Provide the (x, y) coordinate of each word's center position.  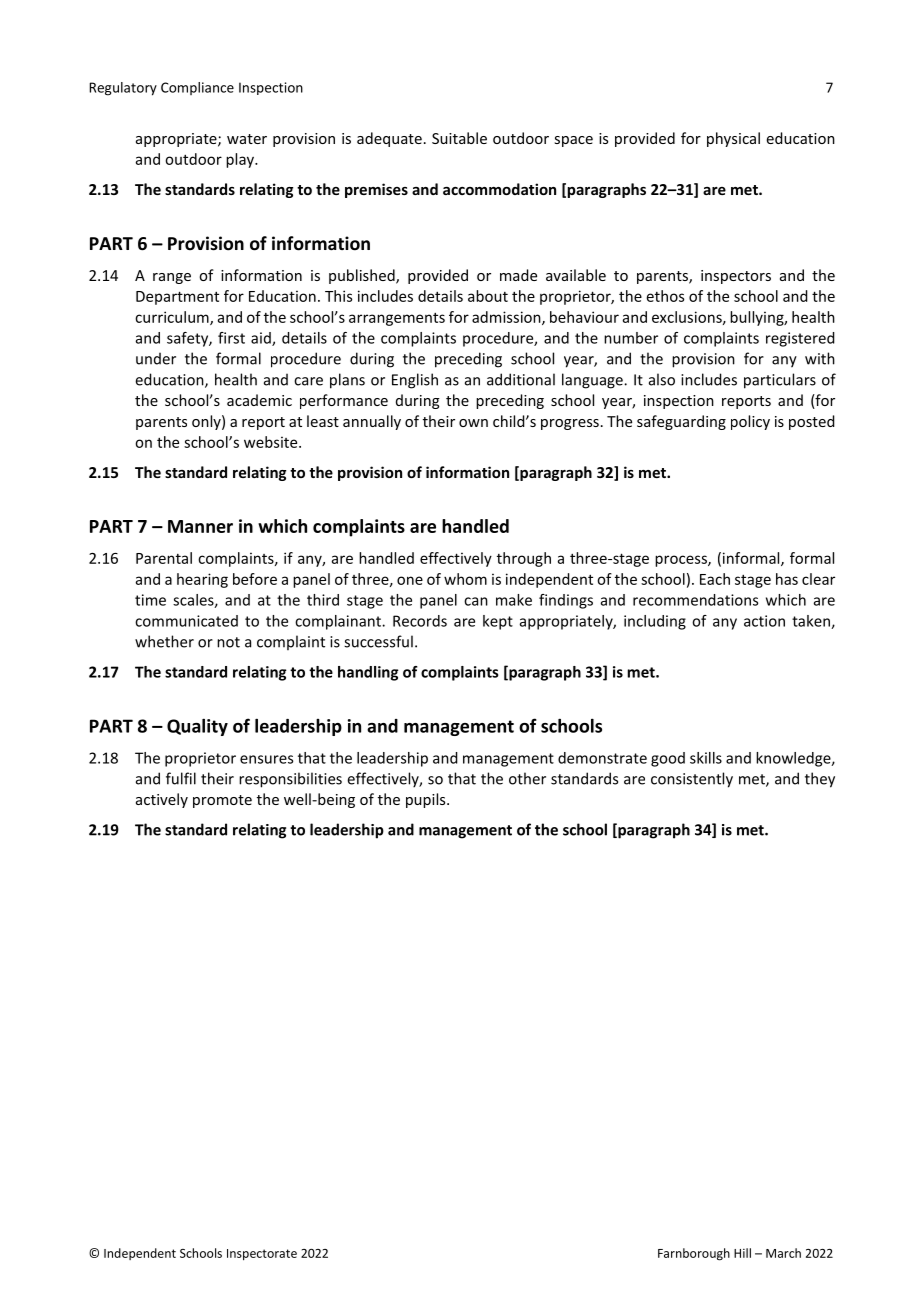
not (228, 642)
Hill (742, 1253)
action (764, 621)
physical (733, 139)
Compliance (197, 88)
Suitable (459, 138)
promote (222, 801)
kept (498, 622)
